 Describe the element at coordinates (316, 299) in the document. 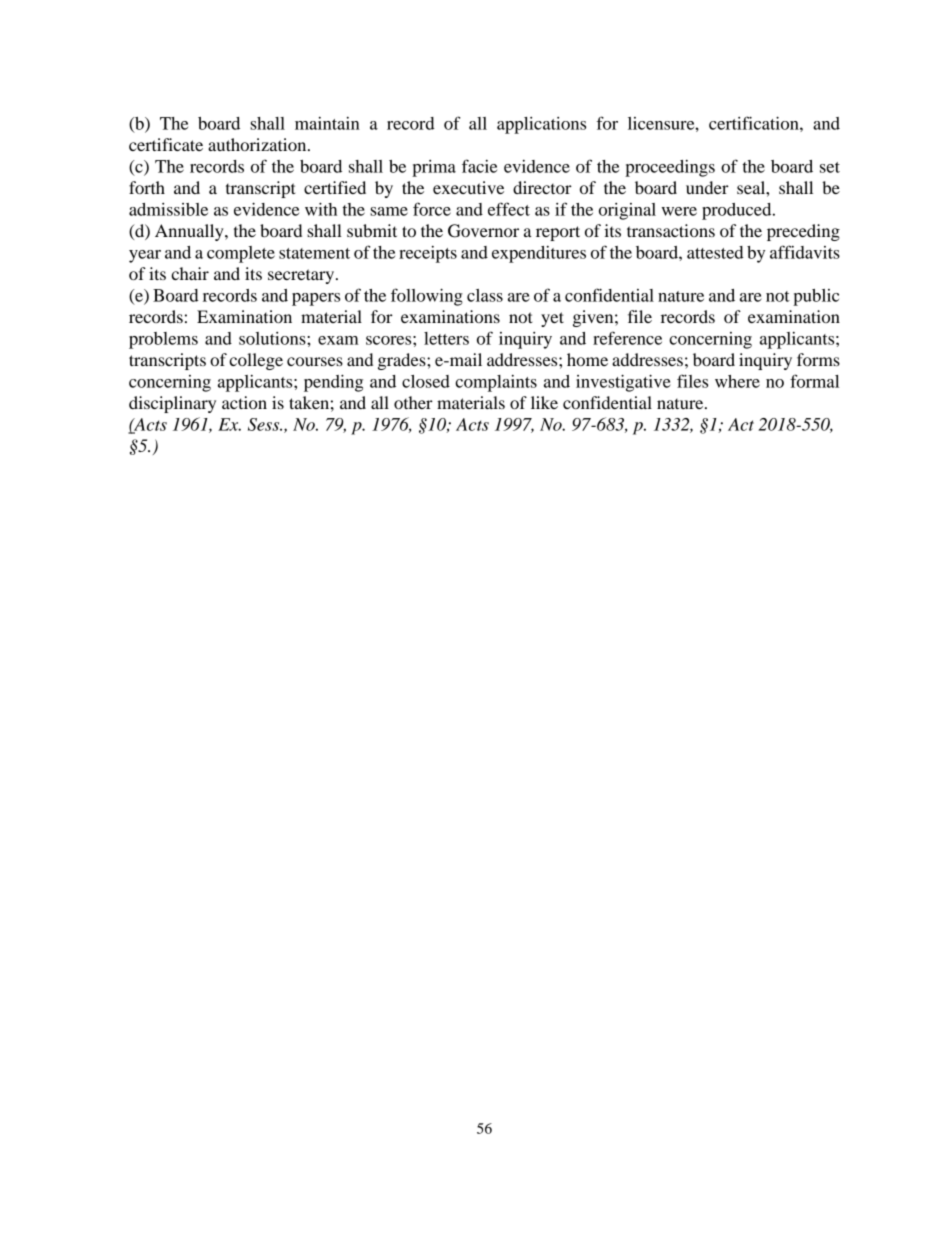

I see `papers` at that location.
